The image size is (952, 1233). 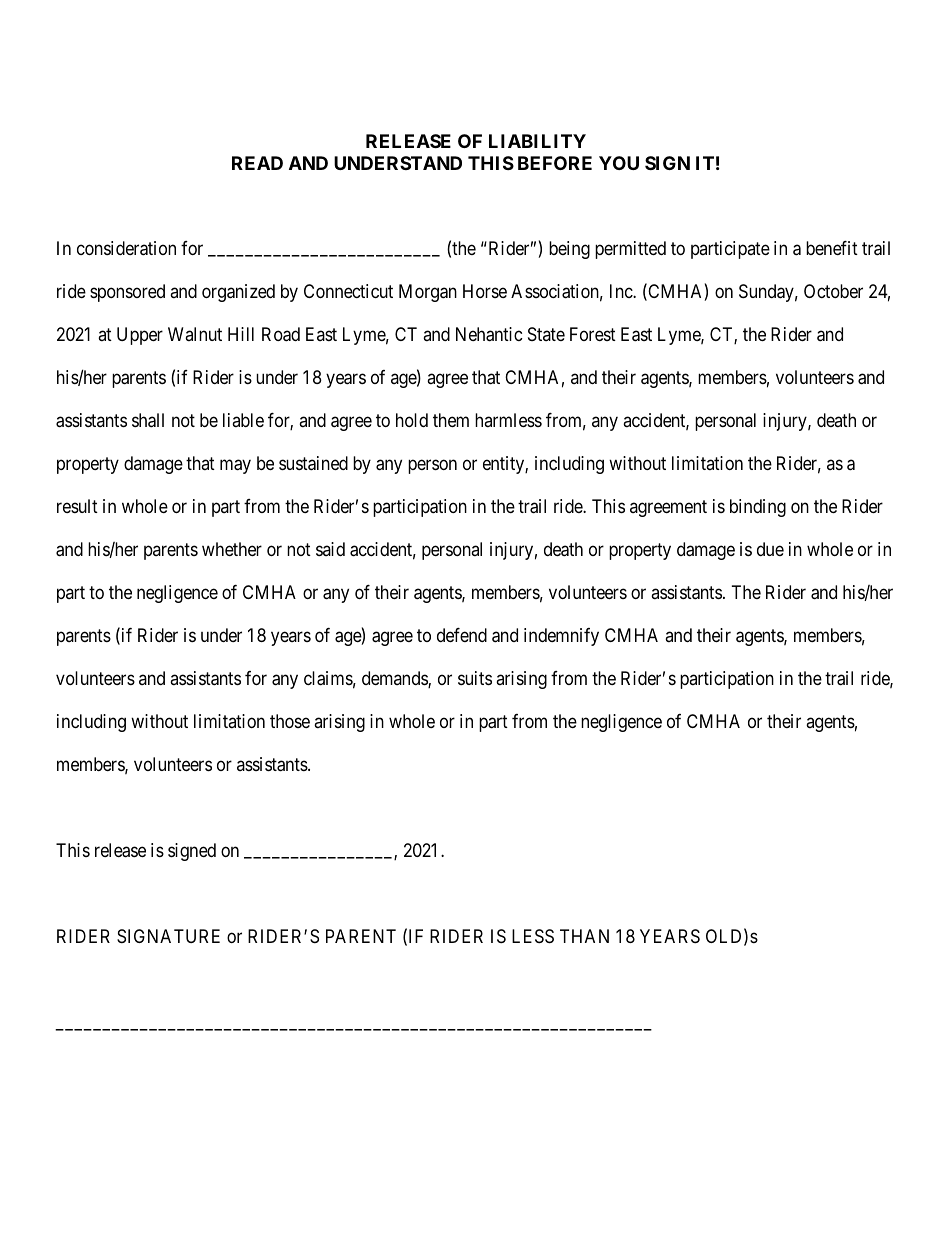 I want to click on suits, so click(x=475, y=678).
